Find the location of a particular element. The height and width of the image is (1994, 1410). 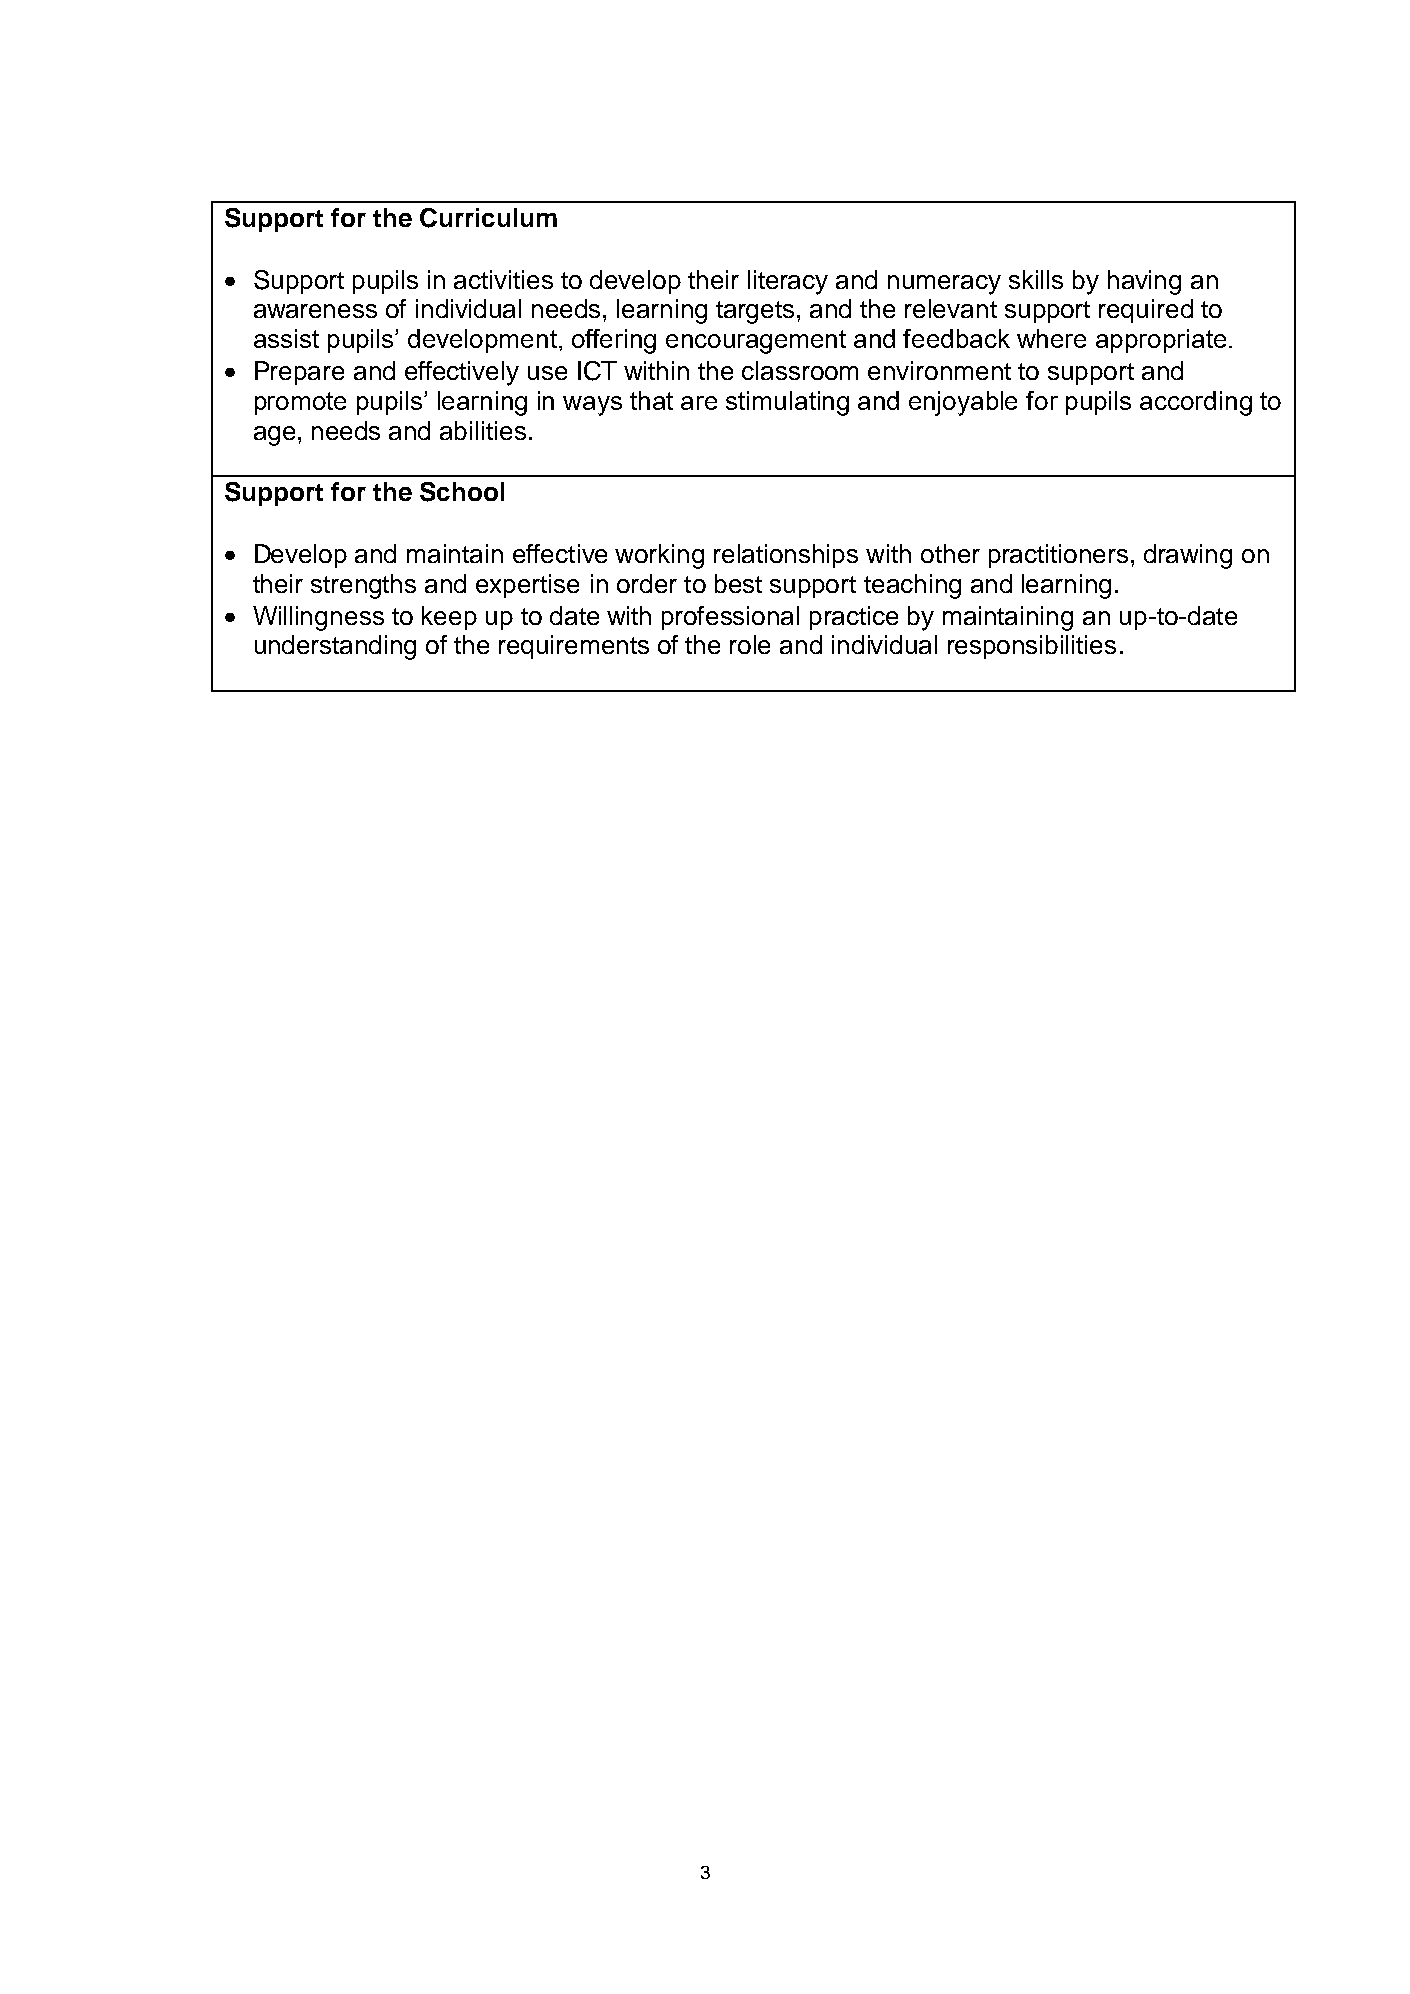

abilities is located at coordinates (483, 430).
